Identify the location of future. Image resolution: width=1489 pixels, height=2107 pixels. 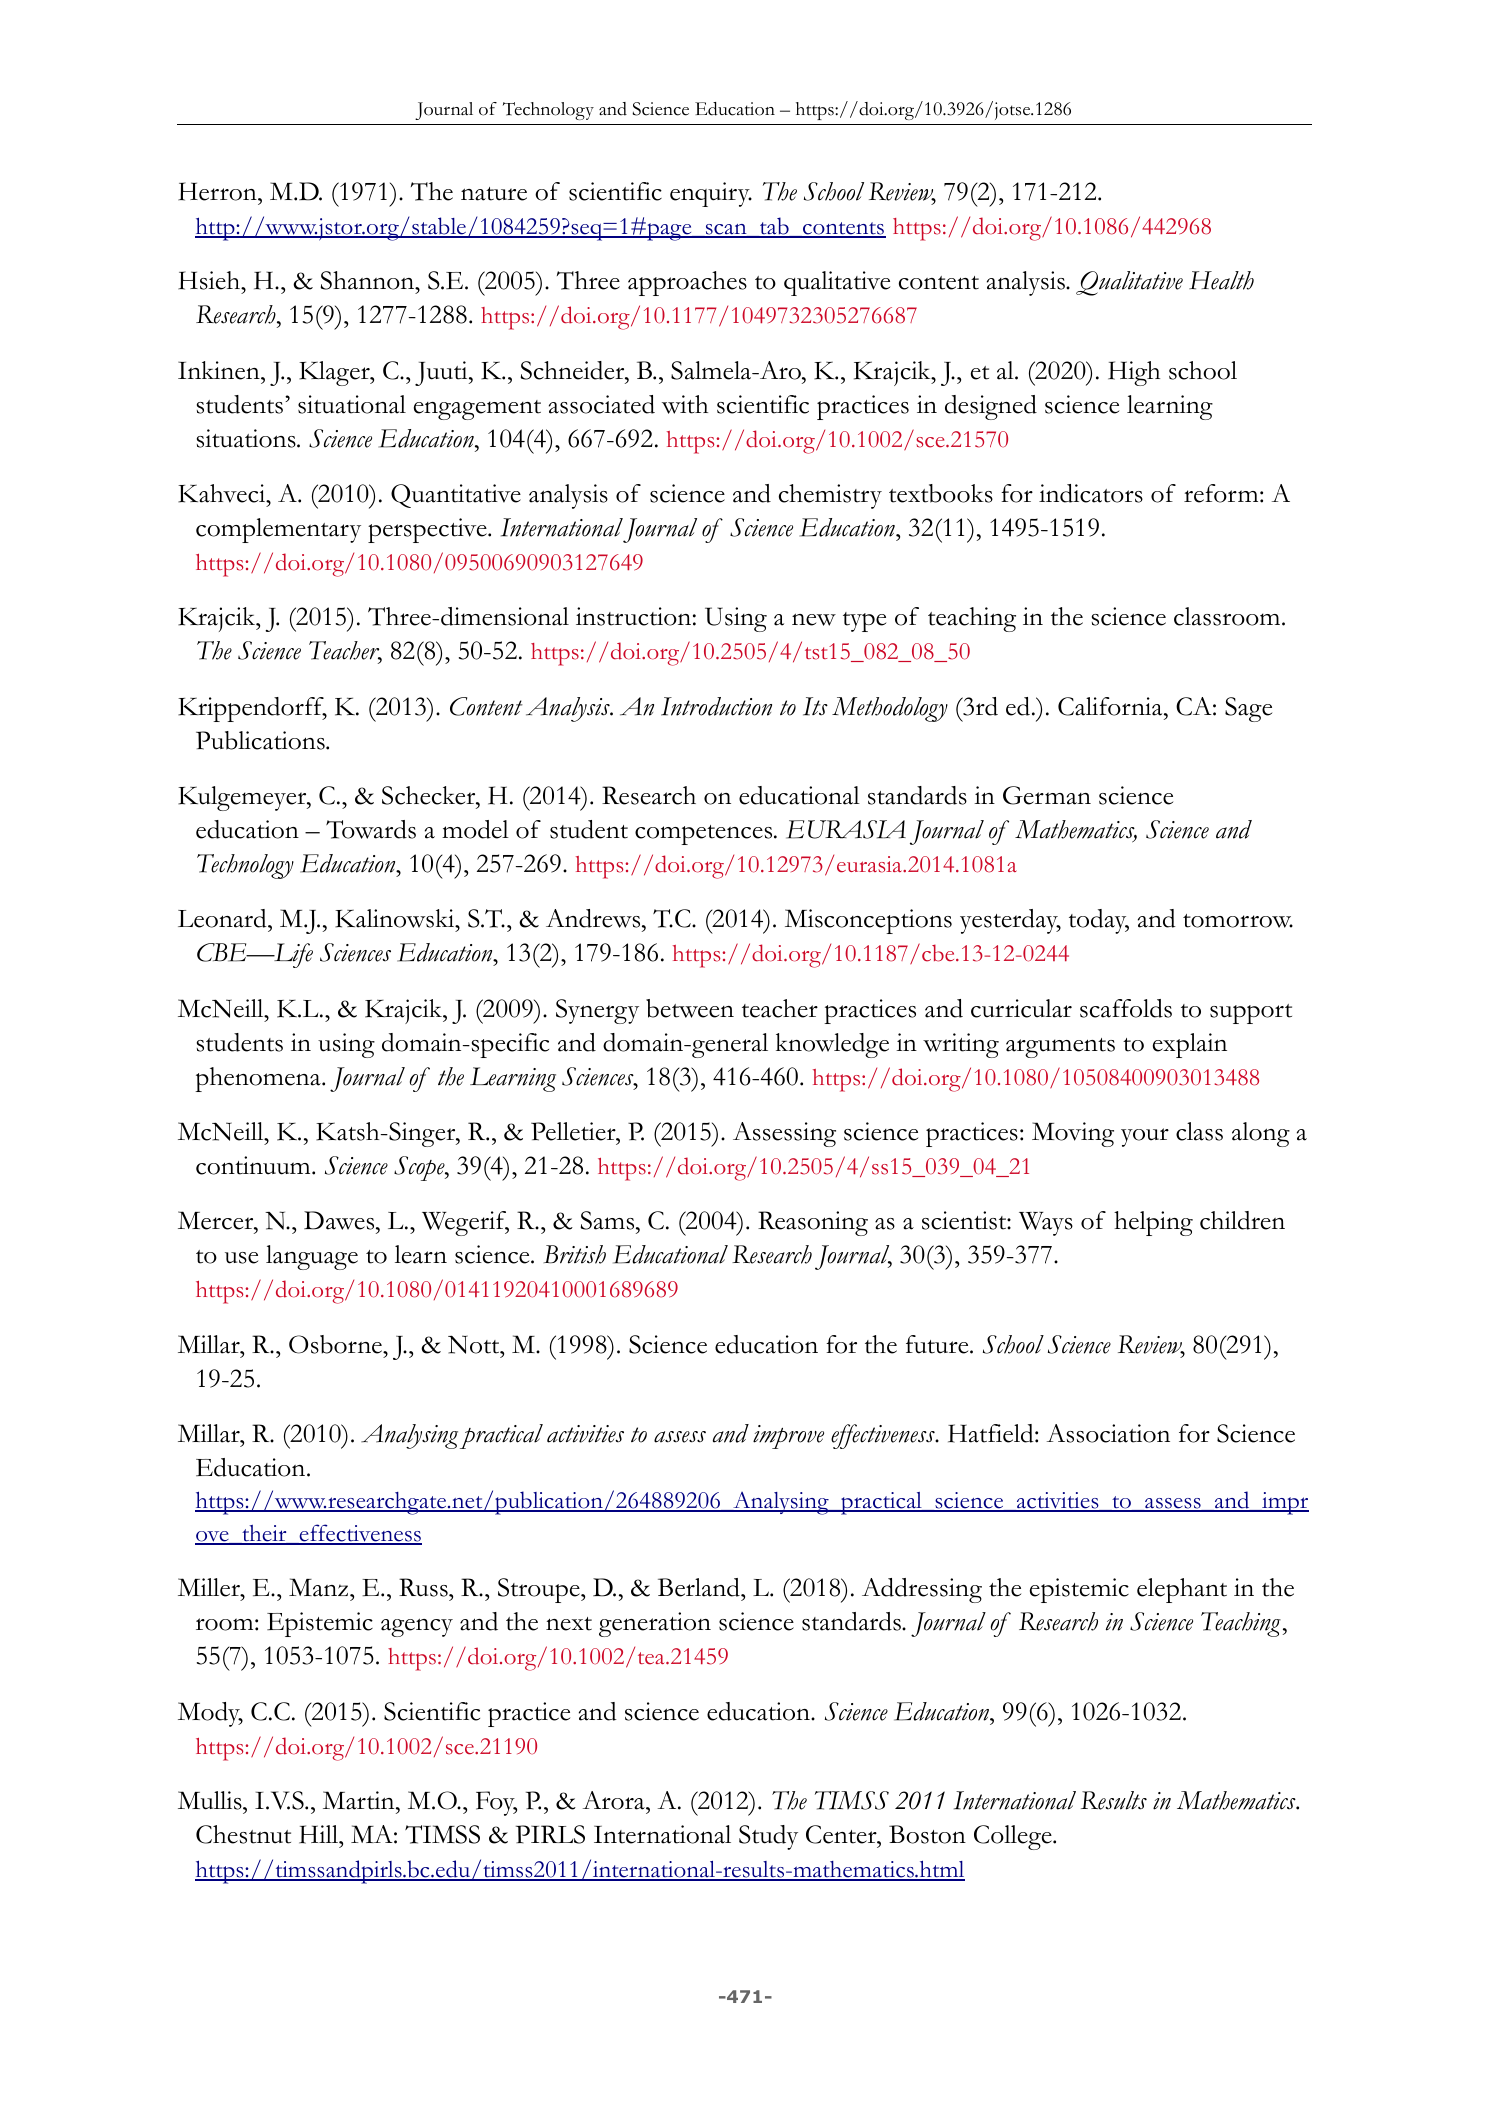
(938, 1344).
